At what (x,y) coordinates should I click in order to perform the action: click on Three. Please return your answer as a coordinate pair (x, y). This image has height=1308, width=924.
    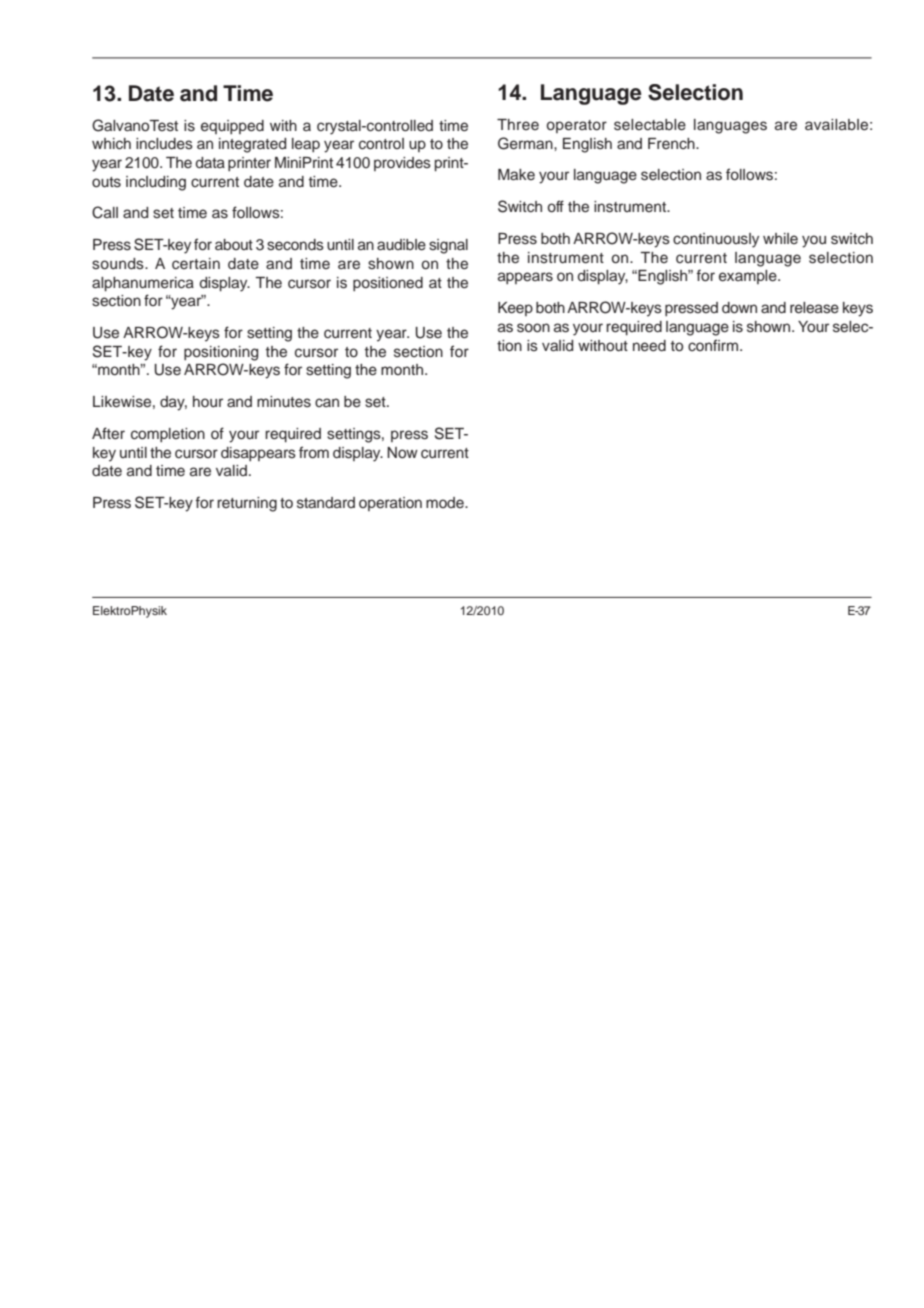
    Looking at the image, I should click on (518, 124).
